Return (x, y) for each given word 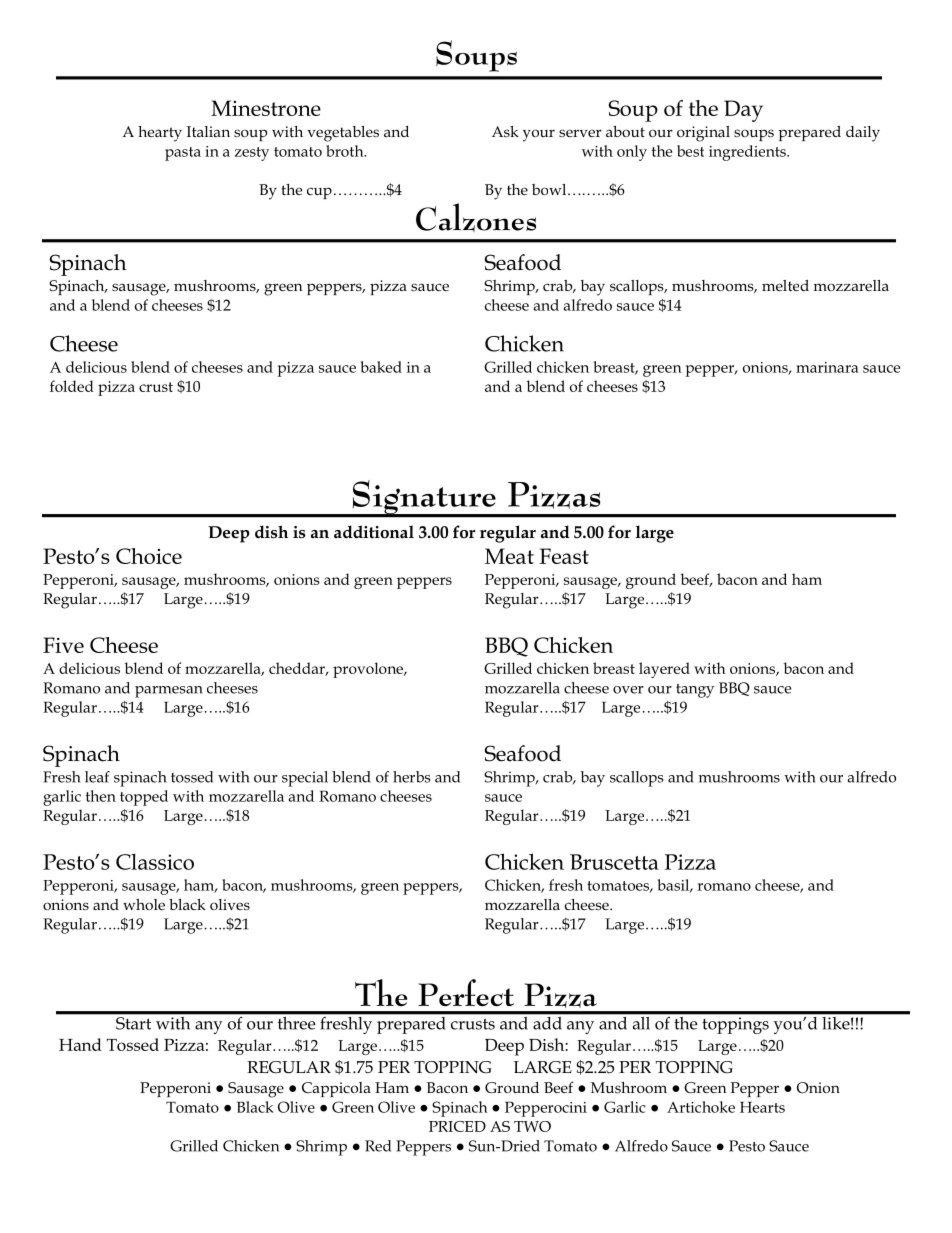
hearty (160, 134)
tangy (695, 691)
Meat (509, 556)
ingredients (748, 153)
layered (664, 670)
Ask (505, 131)
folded (72, 386)
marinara (827, 367)
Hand (80, 1044)
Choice (149, 556)
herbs (411, 777)
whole (144, 904)
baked (381, 367)
